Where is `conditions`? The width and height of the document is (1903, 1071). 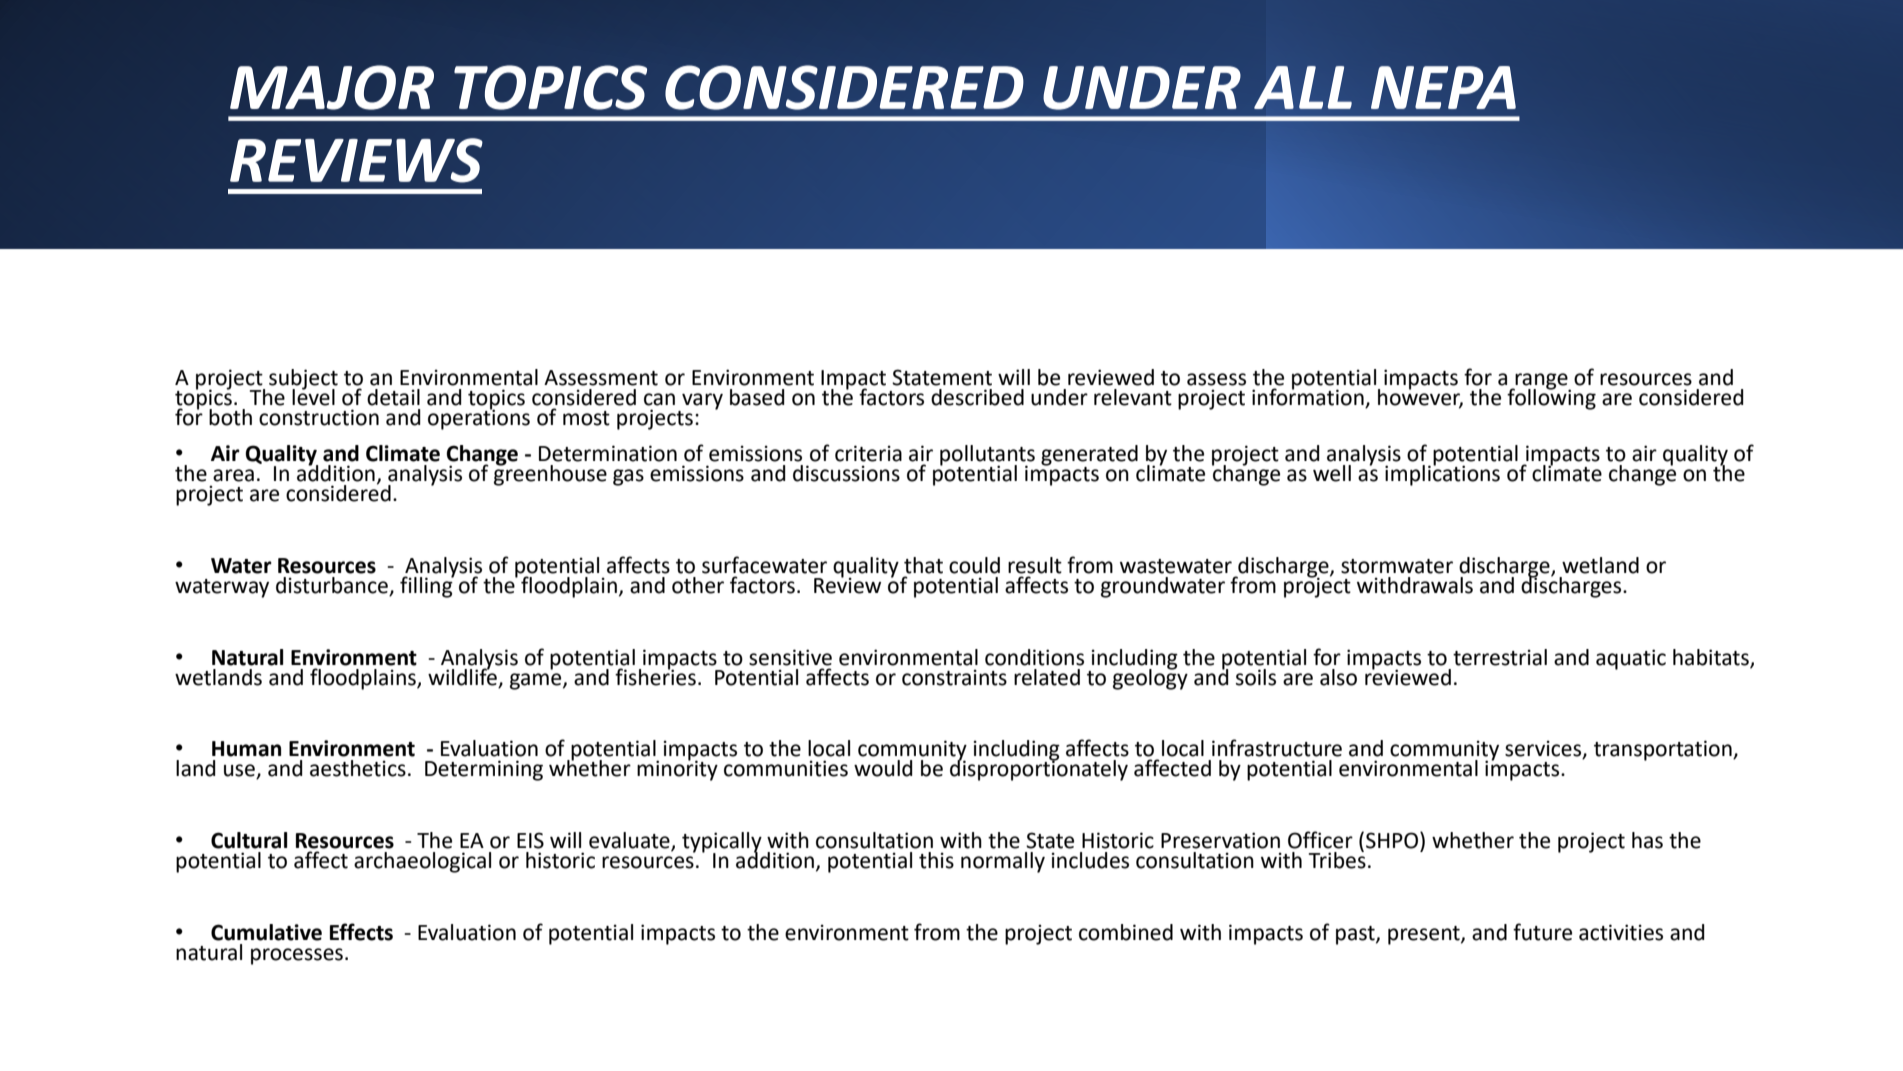 conditions is located at coordinates (1034, 657).
